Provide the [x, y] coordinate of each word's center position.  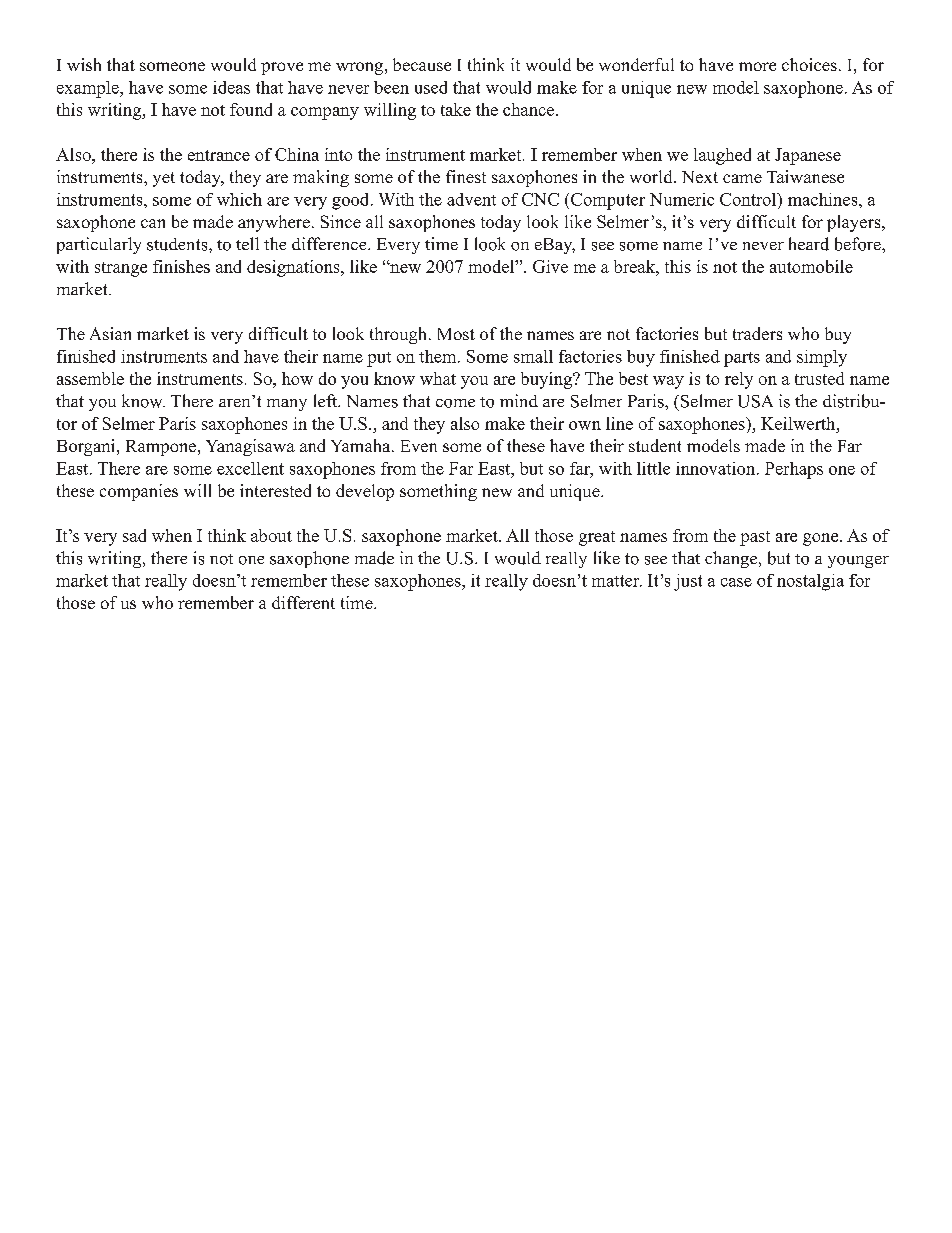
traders [757, 333]
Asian [110, 333]
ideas [231, 87]
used [431, 87]
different [303, 602]
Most [456, 334]
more [757, 66]
